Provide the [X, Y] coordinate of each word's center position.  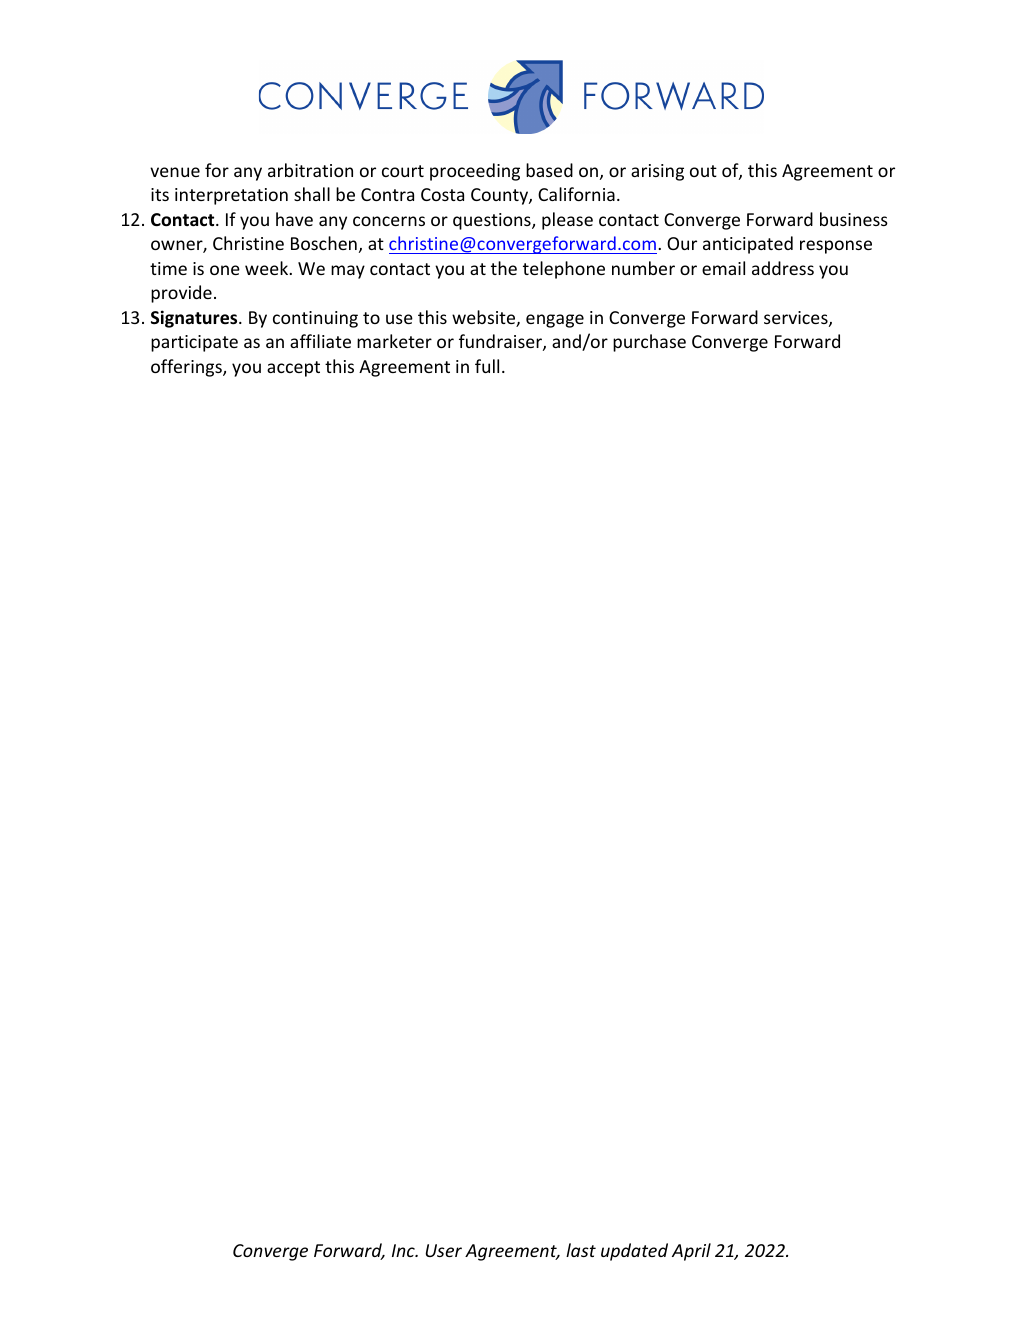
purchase [649, 343]
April [691, 1252]
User [444, 1250]
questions [493, 221]
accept [293, 369]
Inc [404, 1250]
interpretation [231, 196]
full [487, 366]
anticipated [748, 245]
